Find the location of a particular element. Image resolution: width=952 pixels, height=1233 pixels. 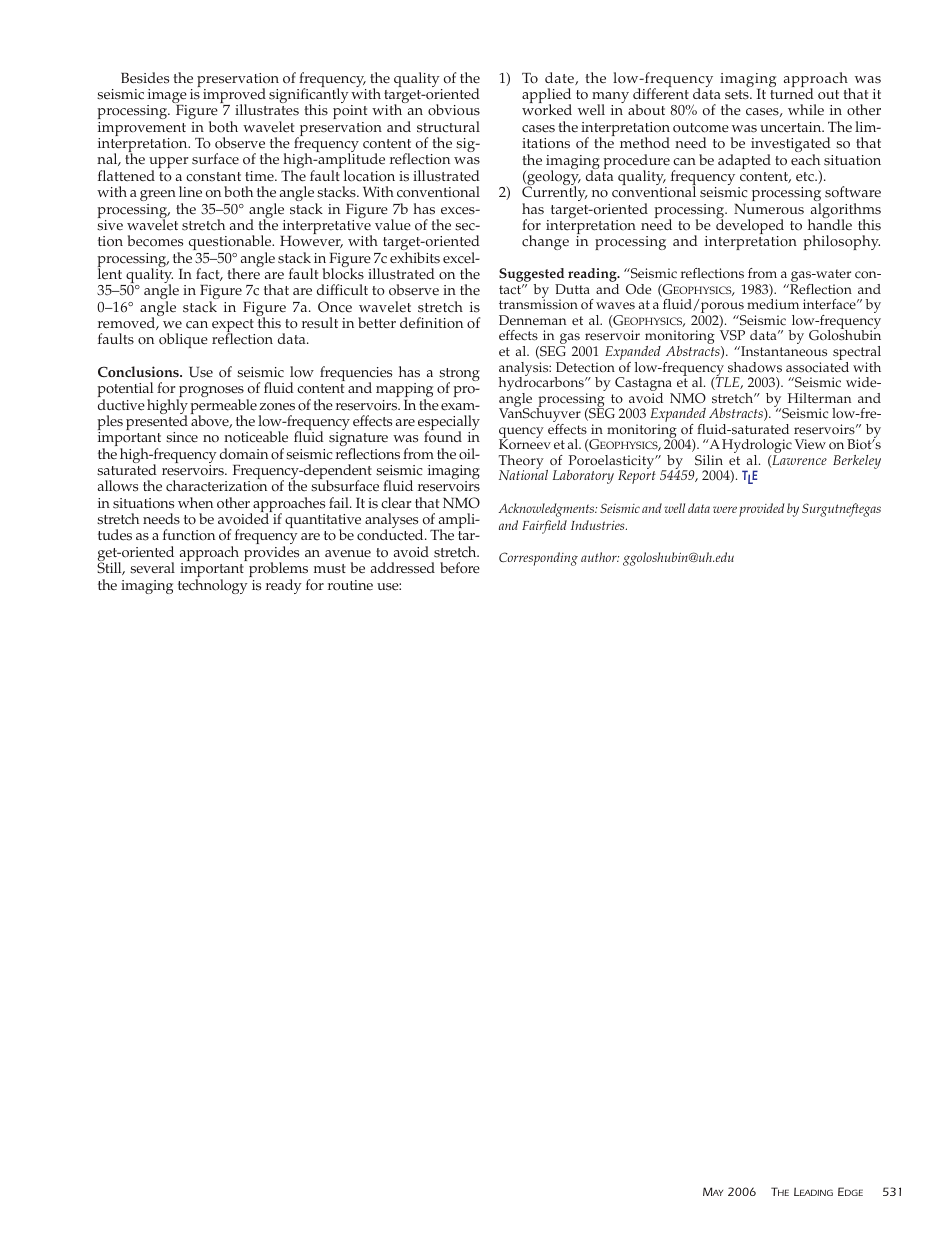

obvious is located at coordinates (454, 110).
